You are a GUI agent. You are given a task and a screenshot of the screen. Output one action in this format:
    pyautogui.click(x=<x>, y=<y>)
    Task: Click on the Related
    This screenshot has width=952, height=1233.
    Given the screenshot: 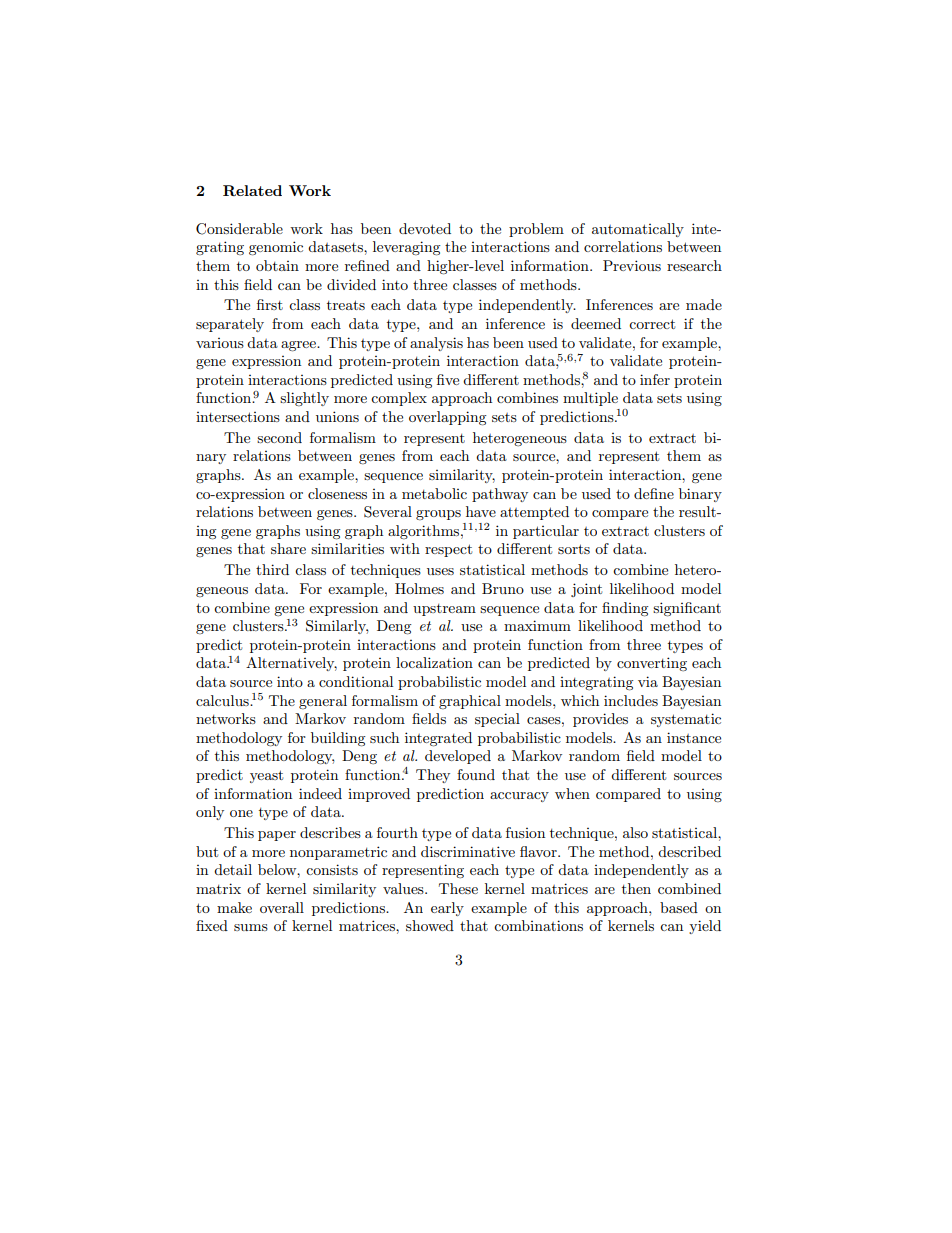 What is the action you would take?
    pyautogui.click(x=252, y=190)
